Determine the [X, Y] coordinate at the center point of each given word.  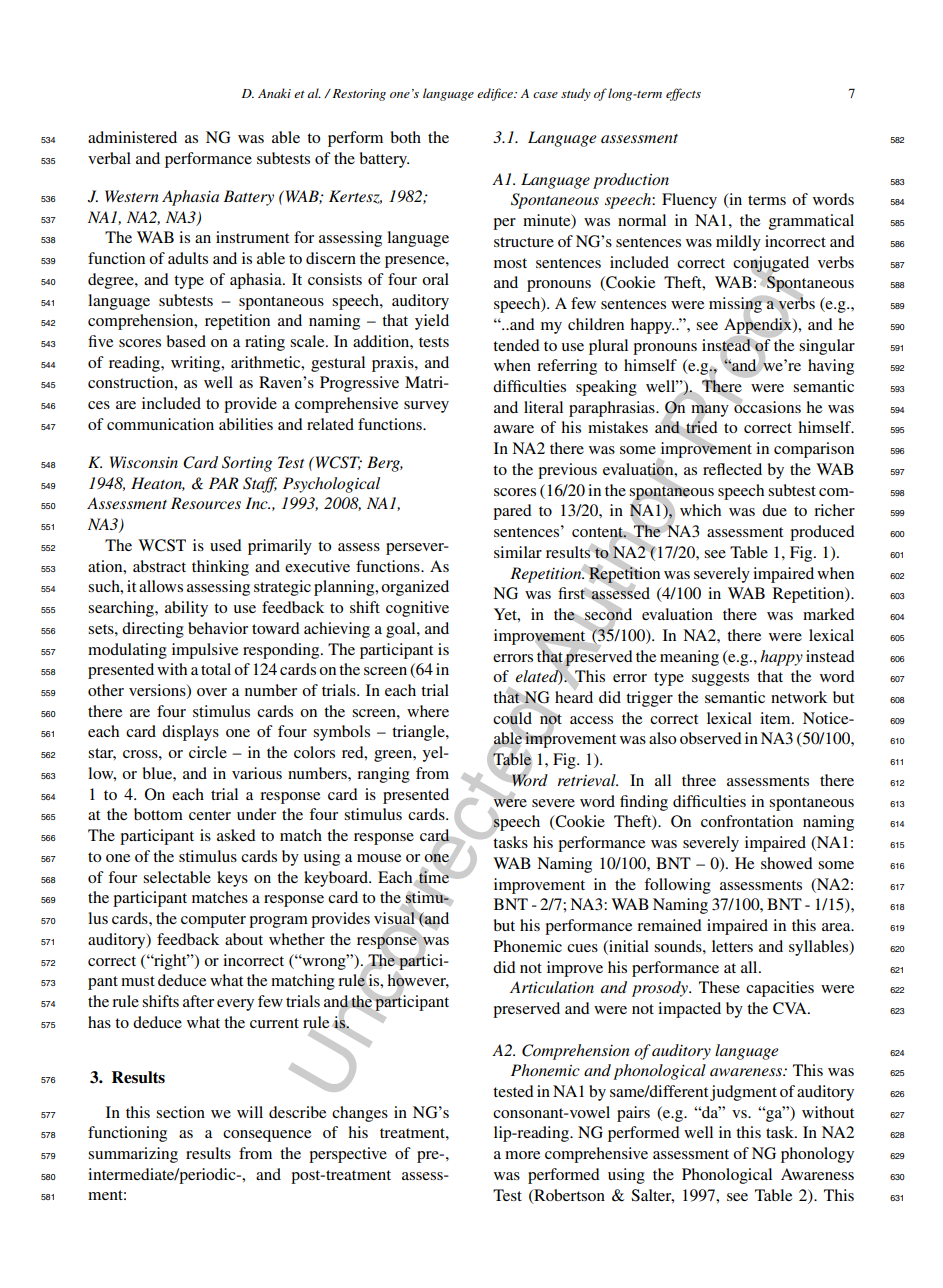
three [699, 780]
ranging [383, 775]
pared [512, 512]
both [406, 137]
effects [683, 94]
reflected [732, 469]
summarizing [133, 1155]
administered [132, 137]
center [210, 815]
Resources [206, 503]
